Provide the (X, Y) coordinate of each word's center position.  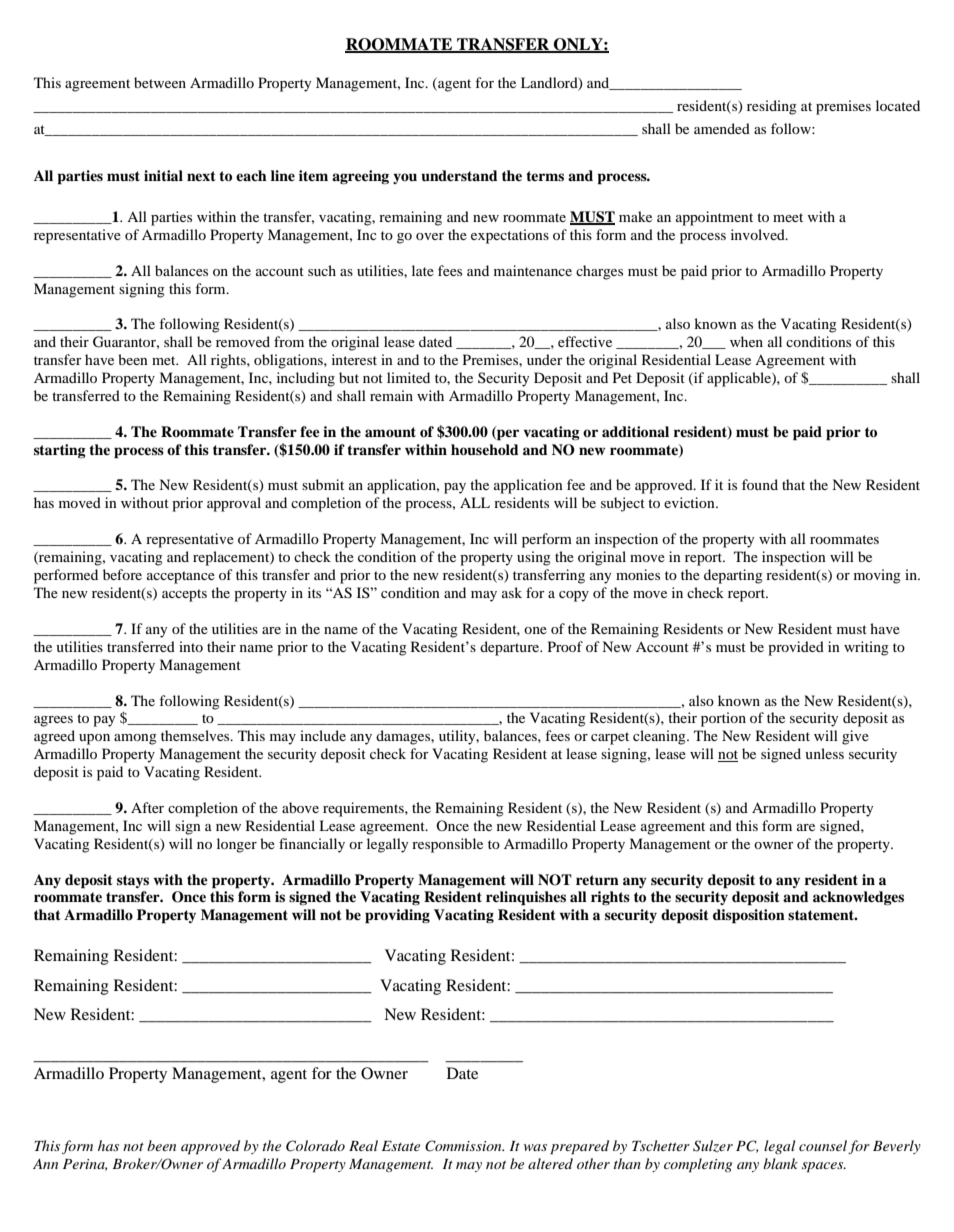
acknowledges (858, 898)
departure (511, 648)
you (405, 178)
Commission (464, 1146)
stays (133, 881)
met (165, 360)
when (746, 341)
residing (772, 107)
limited (408, 377)
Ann (45, 1164)
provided (796, 648)
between (160, 82)
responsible (447, 845)
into (191, 646)
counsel (824, 1147)
